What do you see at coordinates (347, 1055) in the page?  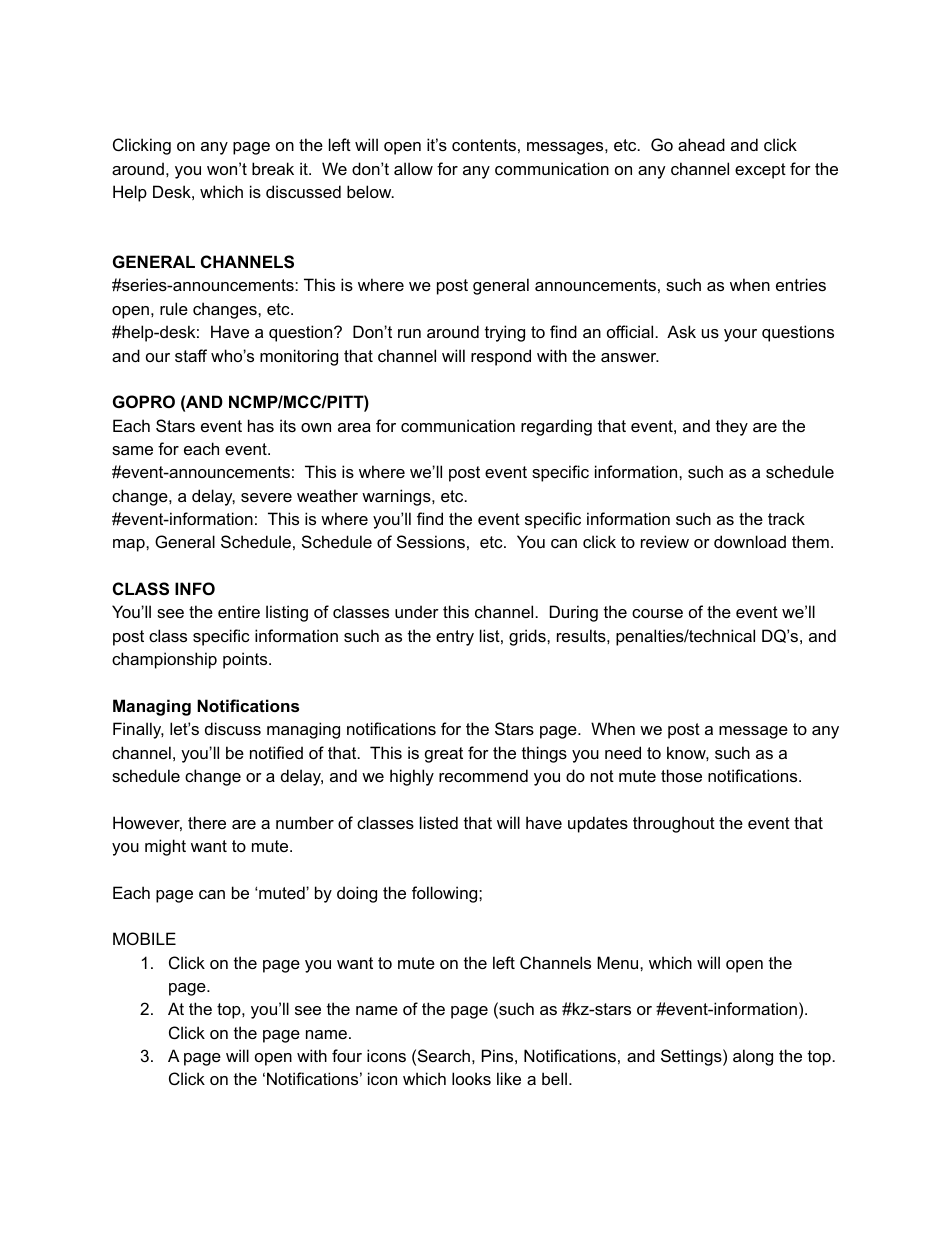 I see `four` at bounding box center [347, 1055].
